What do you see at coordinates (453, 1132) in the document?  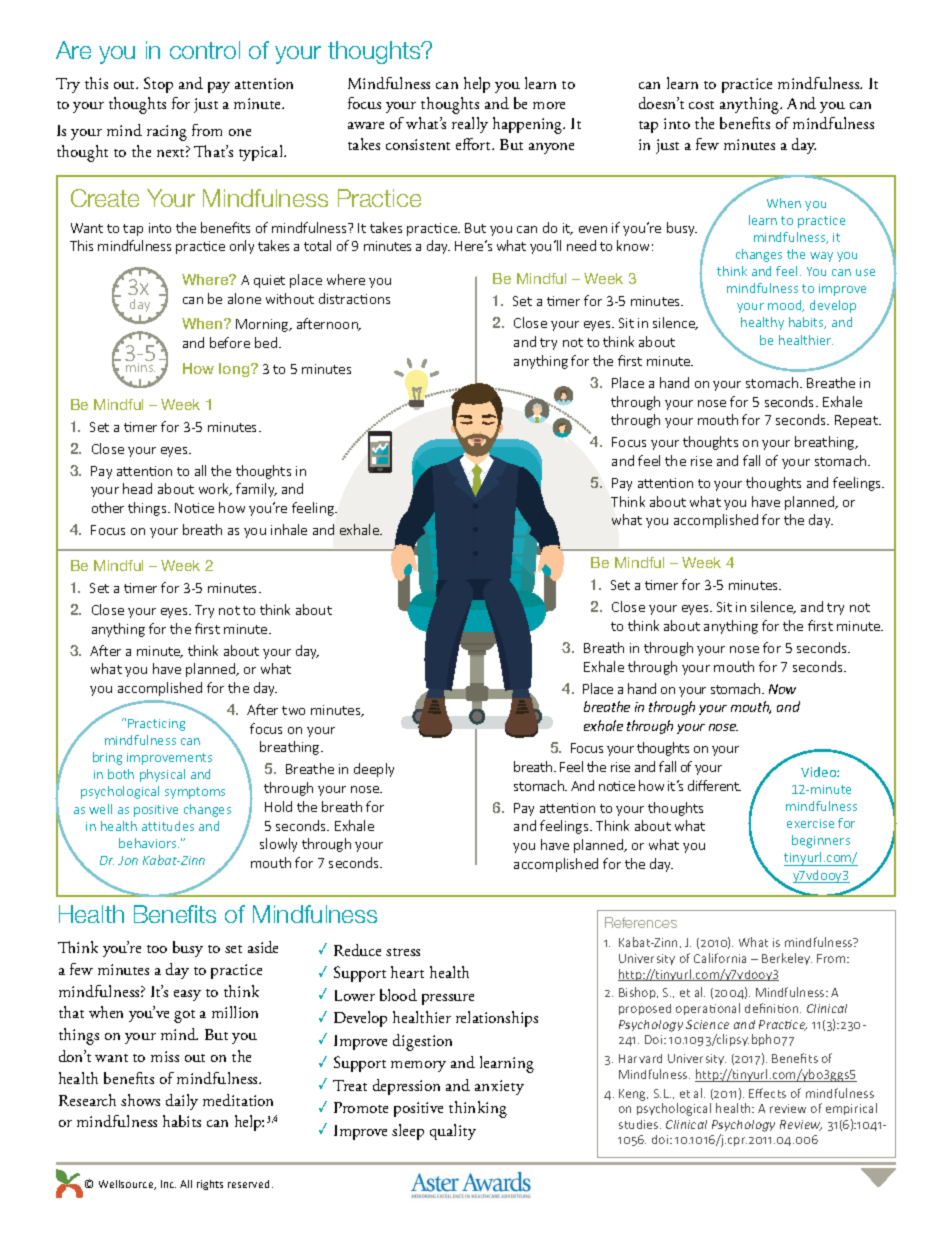 I see `quality` at bounding box center [453, 1132].
